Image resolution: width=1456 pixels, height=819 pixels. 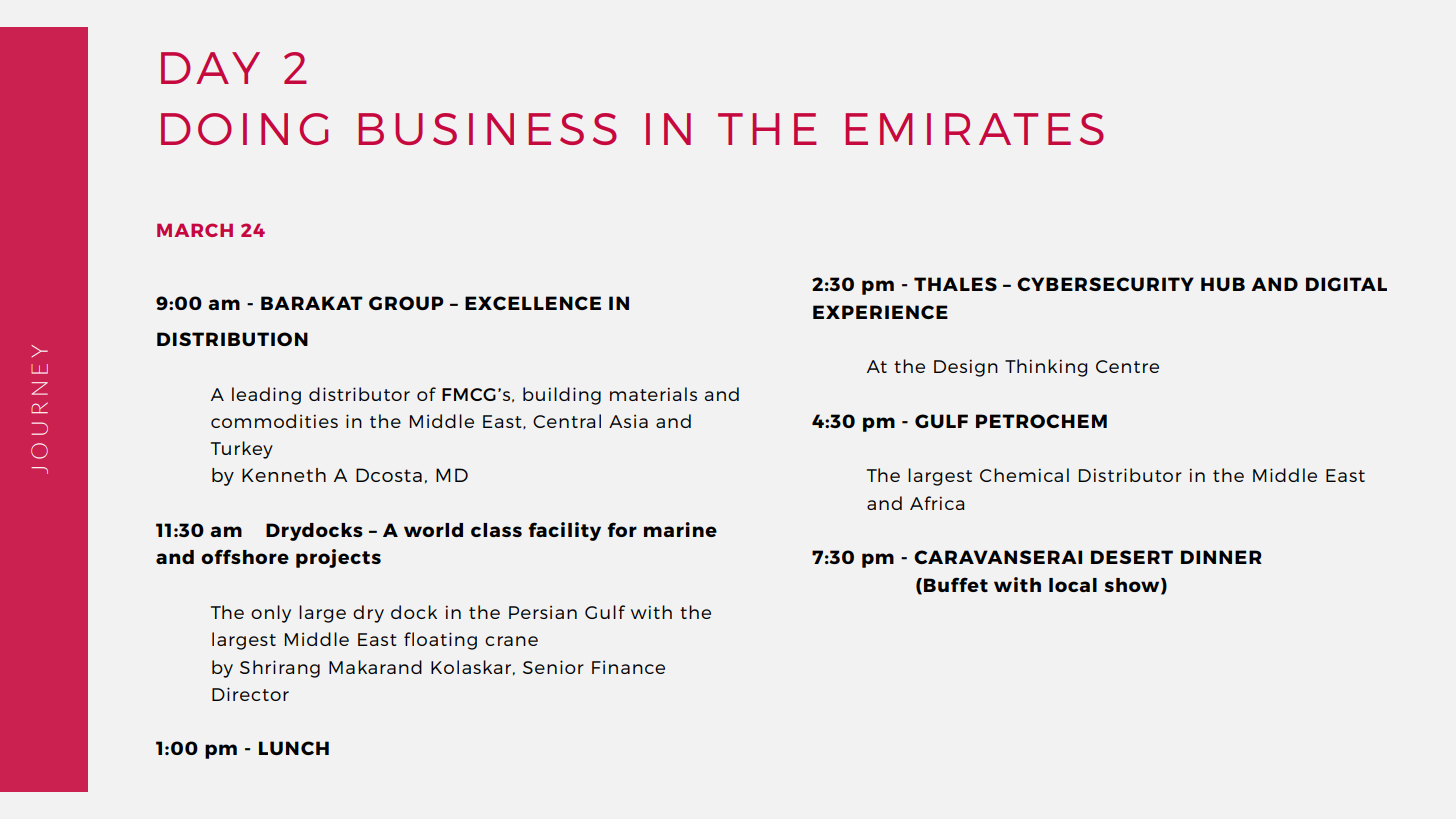 I want to click on Finance, so click(x=628, y=667).
